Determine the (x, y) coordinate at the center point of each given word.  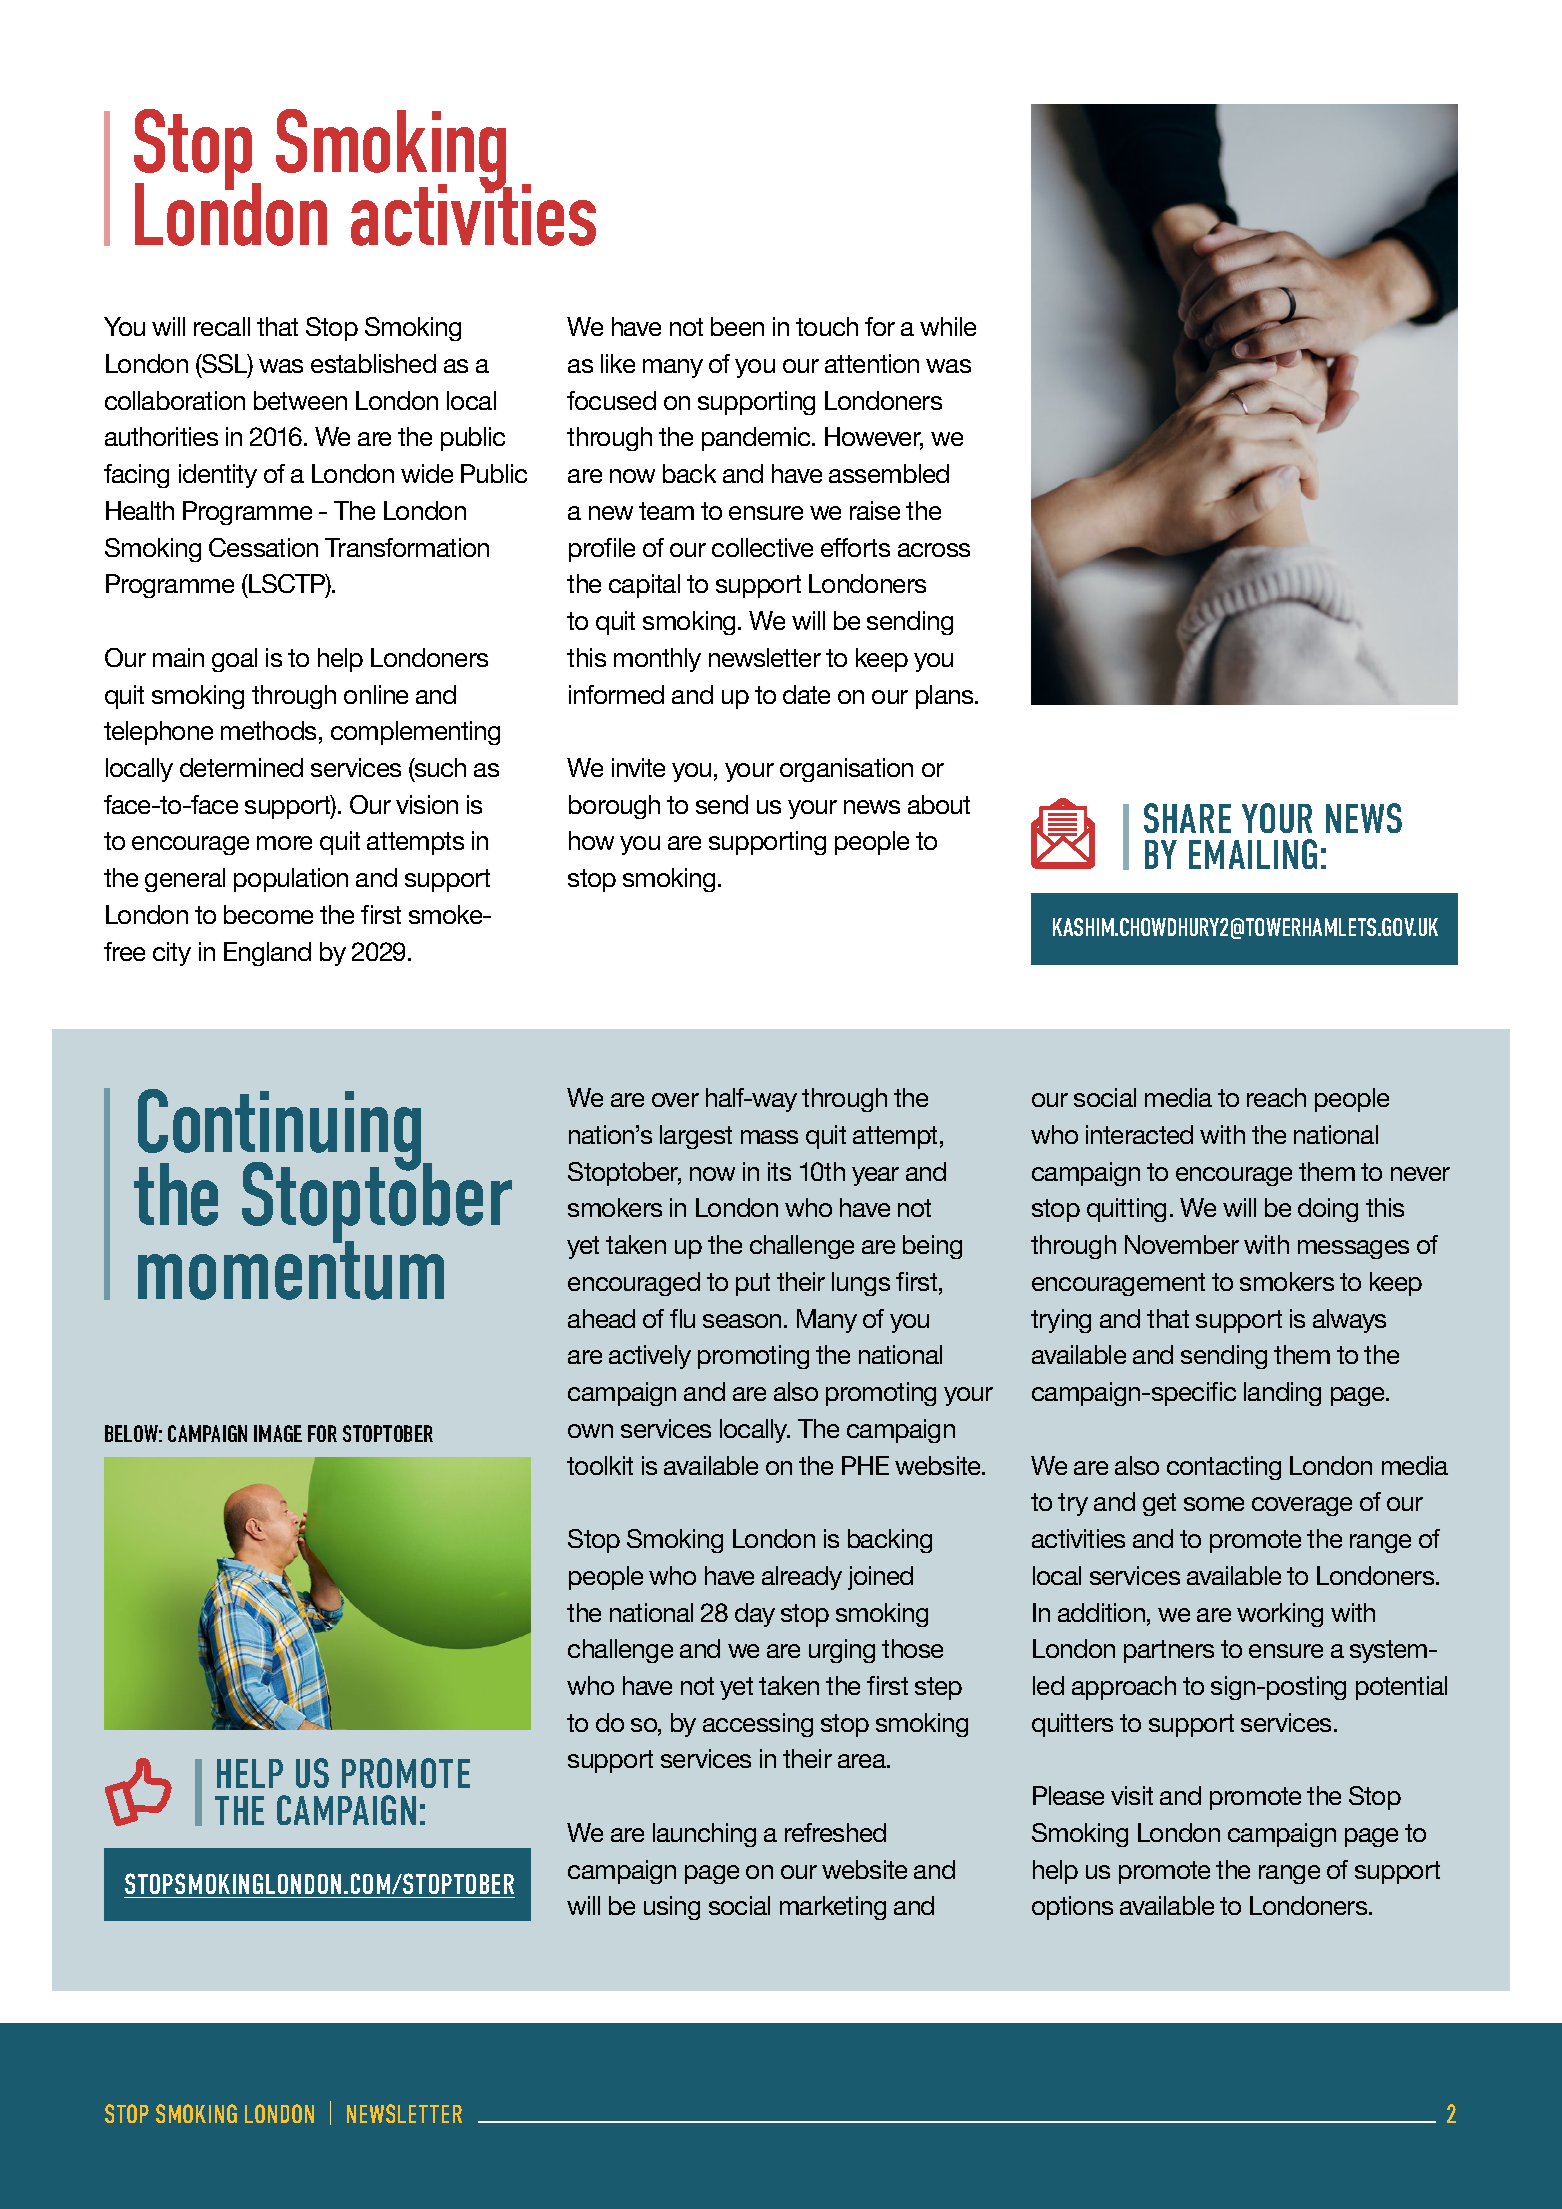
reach (1276, 1097)
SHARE (1187, 818)
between (300, 400)
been (737, 326)
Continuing (281, 1131)
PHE (865, 1465)
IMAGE (278, 1433)
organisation (846, 770)
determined (241, 767)
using (672, 1908)
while (948, 326)
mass (769, 1137)
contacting (1224, 1468)
